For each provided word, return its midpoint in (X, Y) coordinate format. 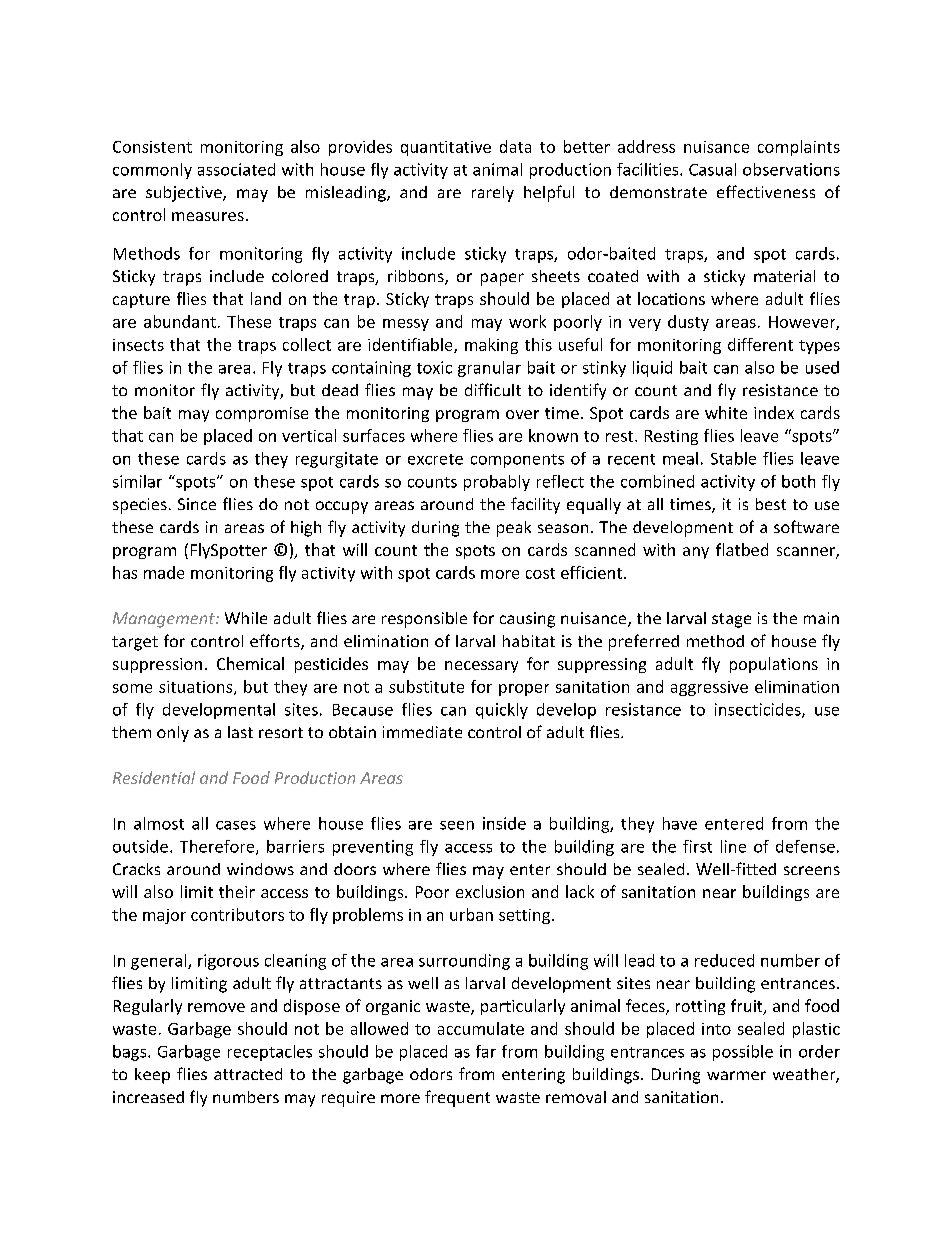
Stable (733, 458)
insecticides (759, 710)
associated (236, 169)
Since (197, 504)
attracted (248, 1074)
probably (497, 483)
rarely (493, 194)
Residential (154, 777)
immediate (422, 732)
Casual (712, 169)
